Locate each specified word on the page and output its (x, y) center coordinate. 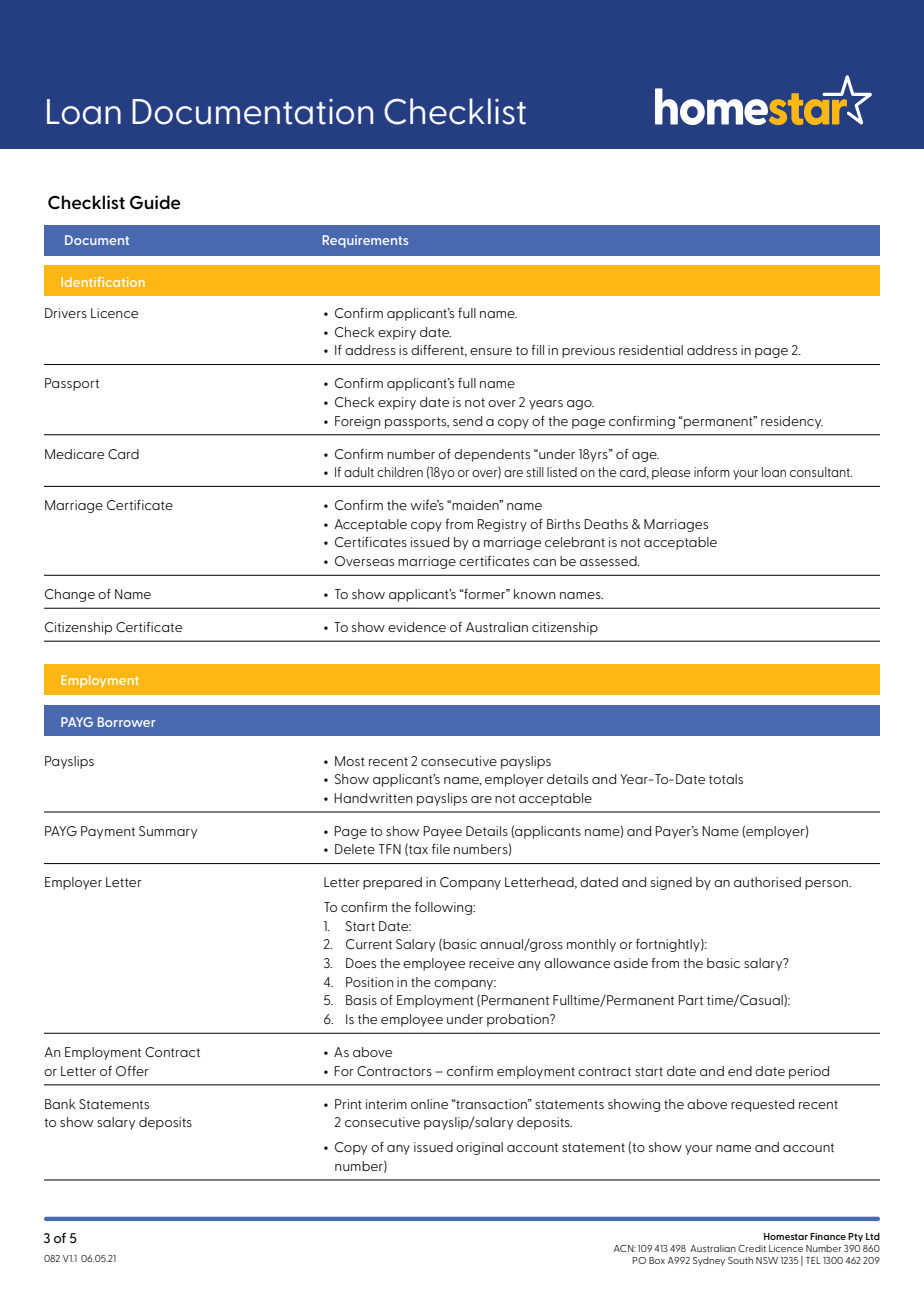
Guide (155, 202)
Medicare (74, 454)
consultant (821, 472)
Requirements (365, 241)
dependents (492, 455)
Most (350, 761)
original (479, 1148)
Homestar (786, 1236)
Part (690, 1000)
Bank (60, 1104)
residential (651, 350)
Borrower (127, 722)
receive (491, 963)
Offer (132, 1071)
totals (726, 779)
